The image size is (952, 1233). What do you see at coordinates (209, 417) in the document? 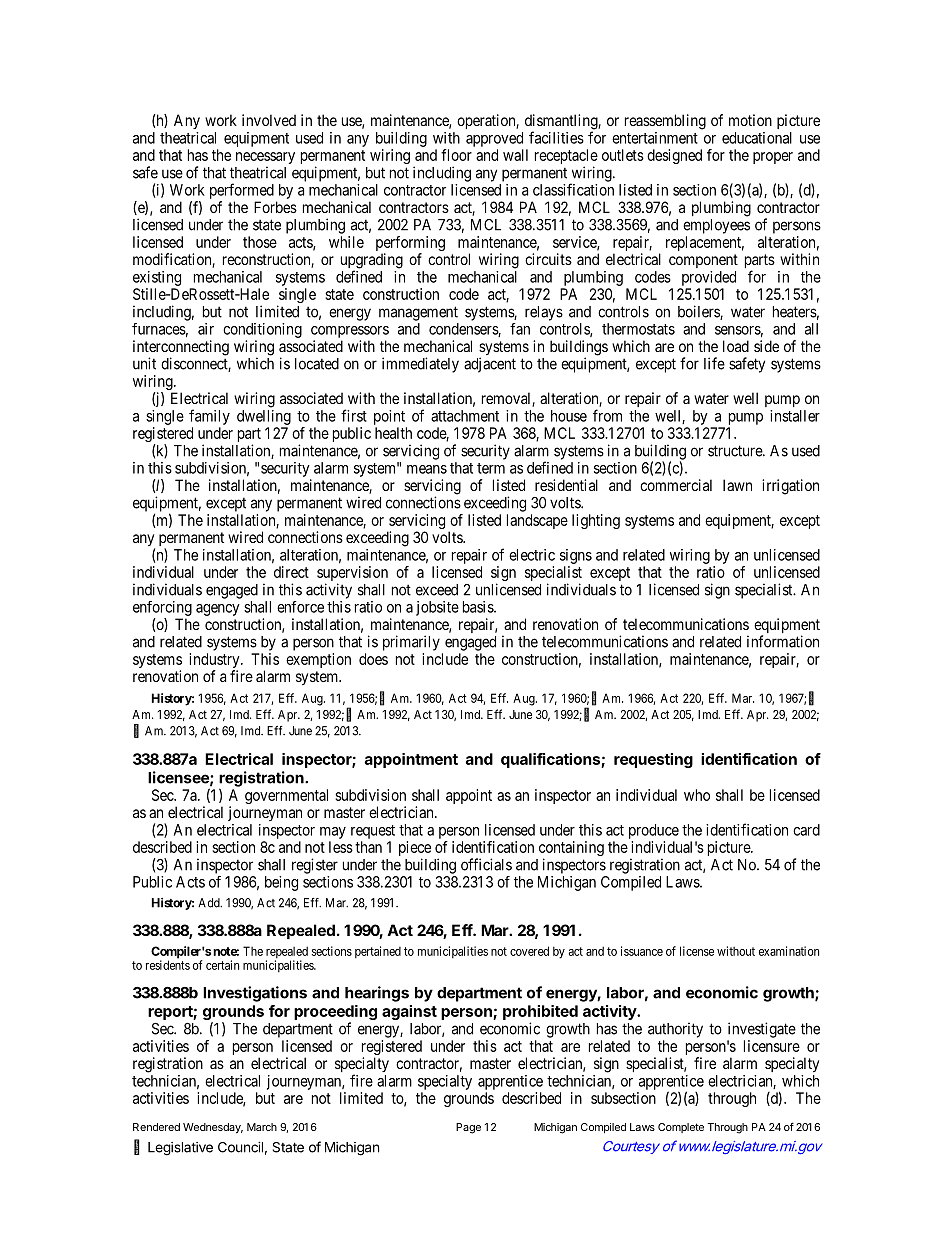
I see `family` at bounding box center [209, 417].
